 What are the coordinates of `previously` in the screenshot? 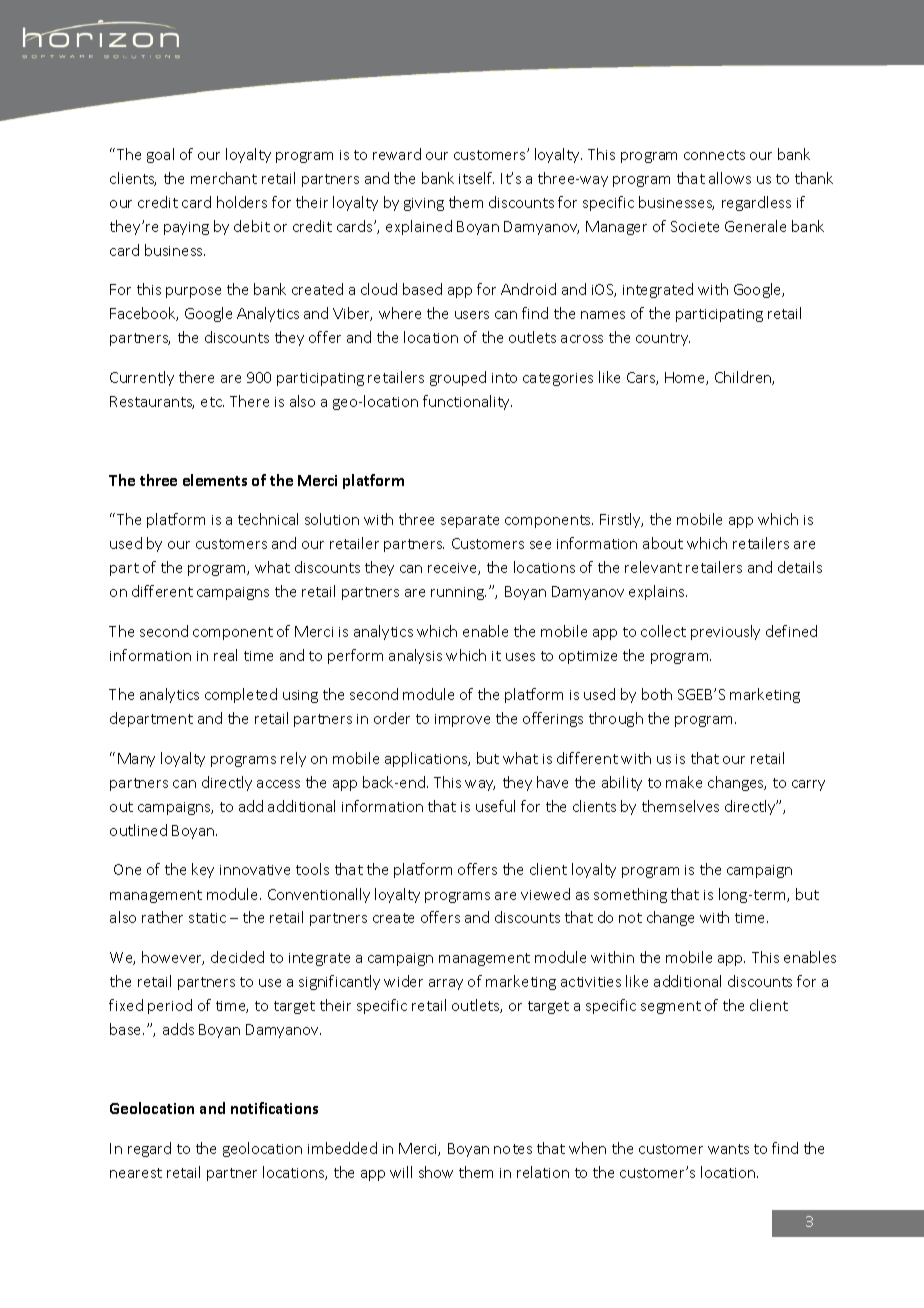 It's located at (725, 632).
